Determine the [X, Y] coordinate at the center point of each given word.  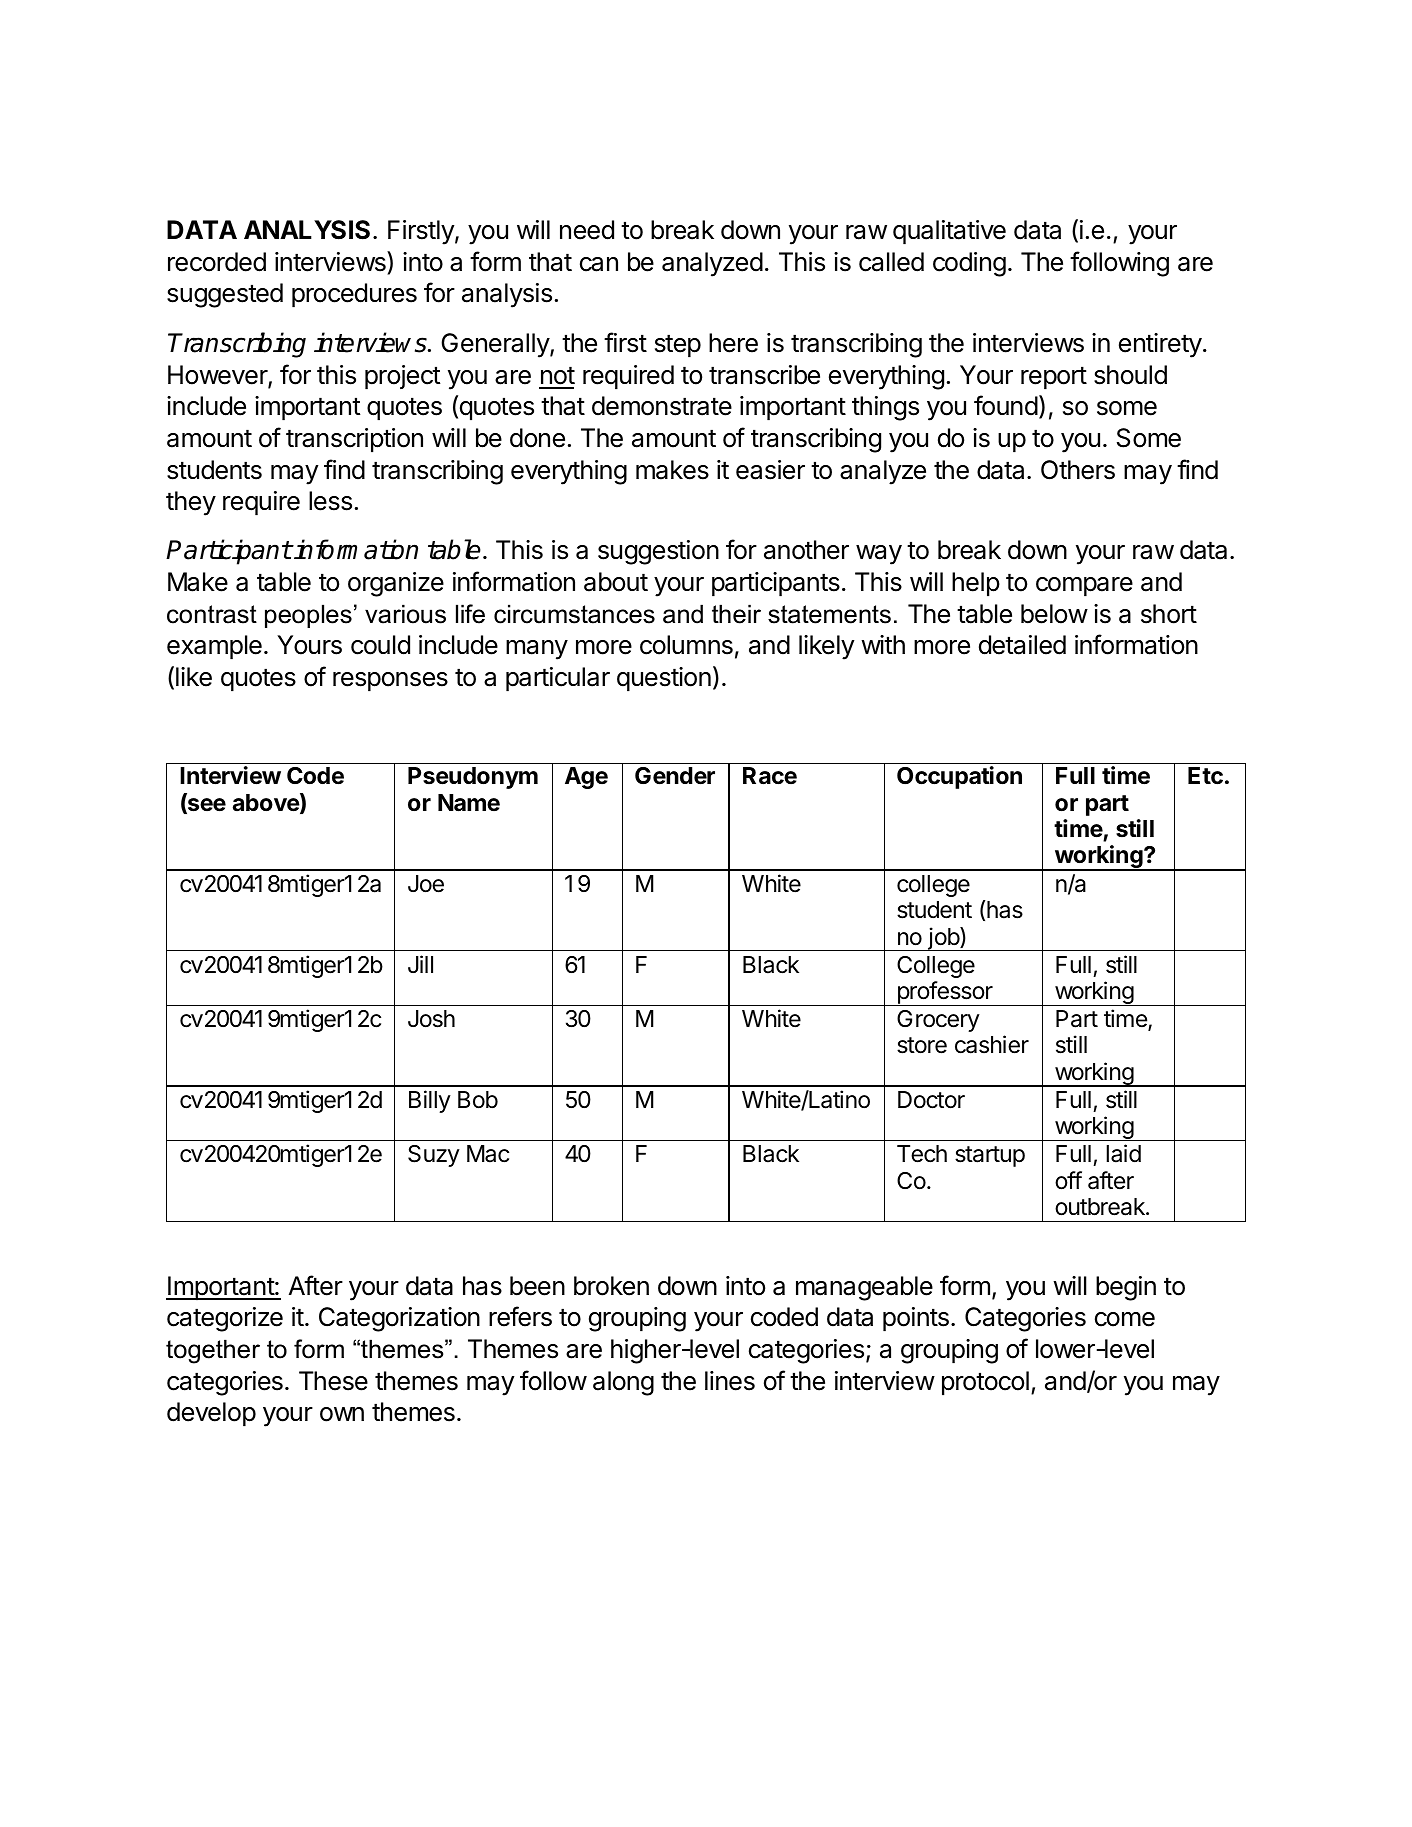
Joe [426, 884]
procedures [354, 295]
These [333, 1381]
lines [730, 1381]
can [599, 264]
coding [969, 264]
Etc [1205, 776]
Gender [675, 776]
